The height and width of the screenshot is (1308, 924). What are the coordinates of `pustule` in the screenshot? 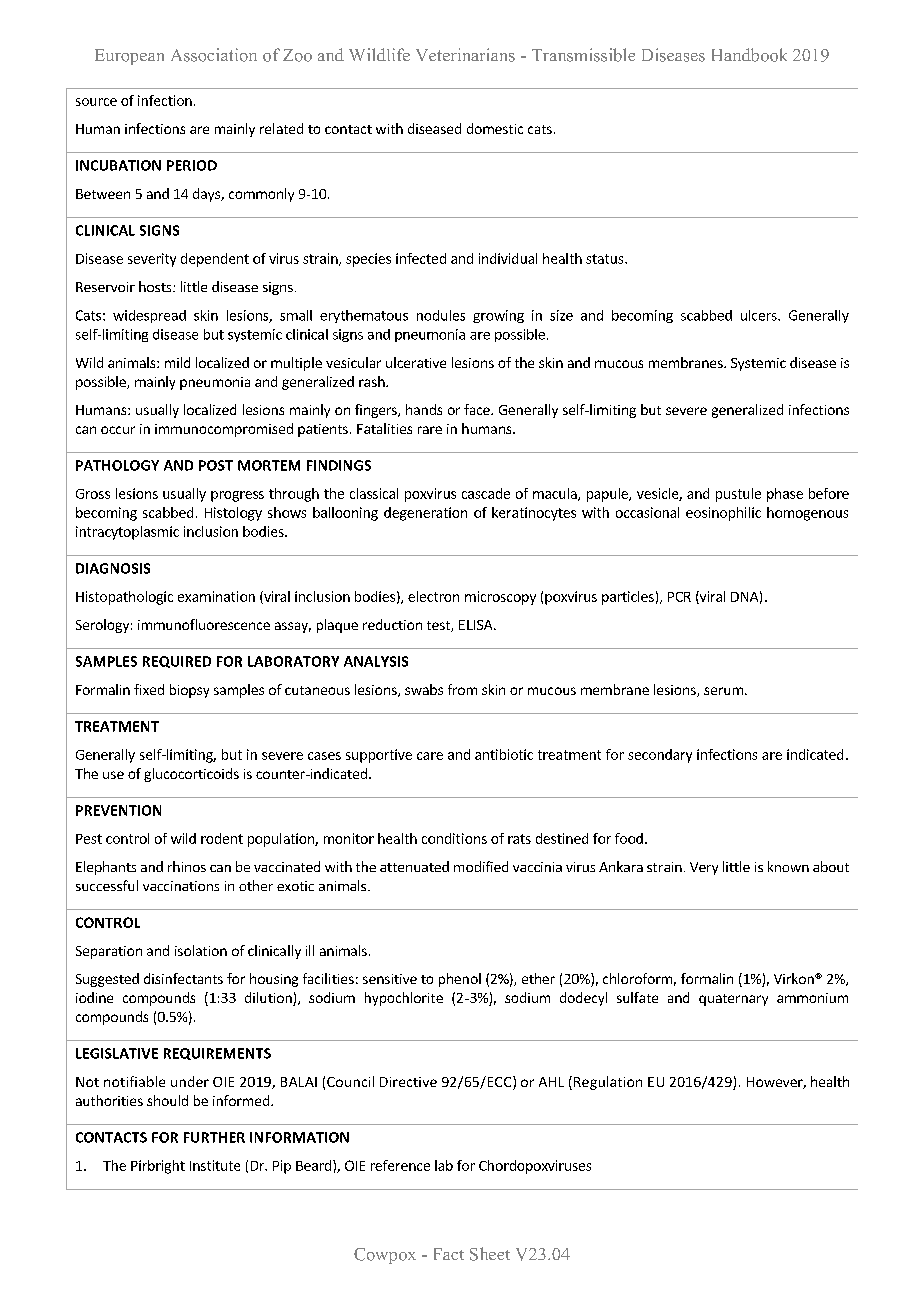 It's located at (738, 495).
